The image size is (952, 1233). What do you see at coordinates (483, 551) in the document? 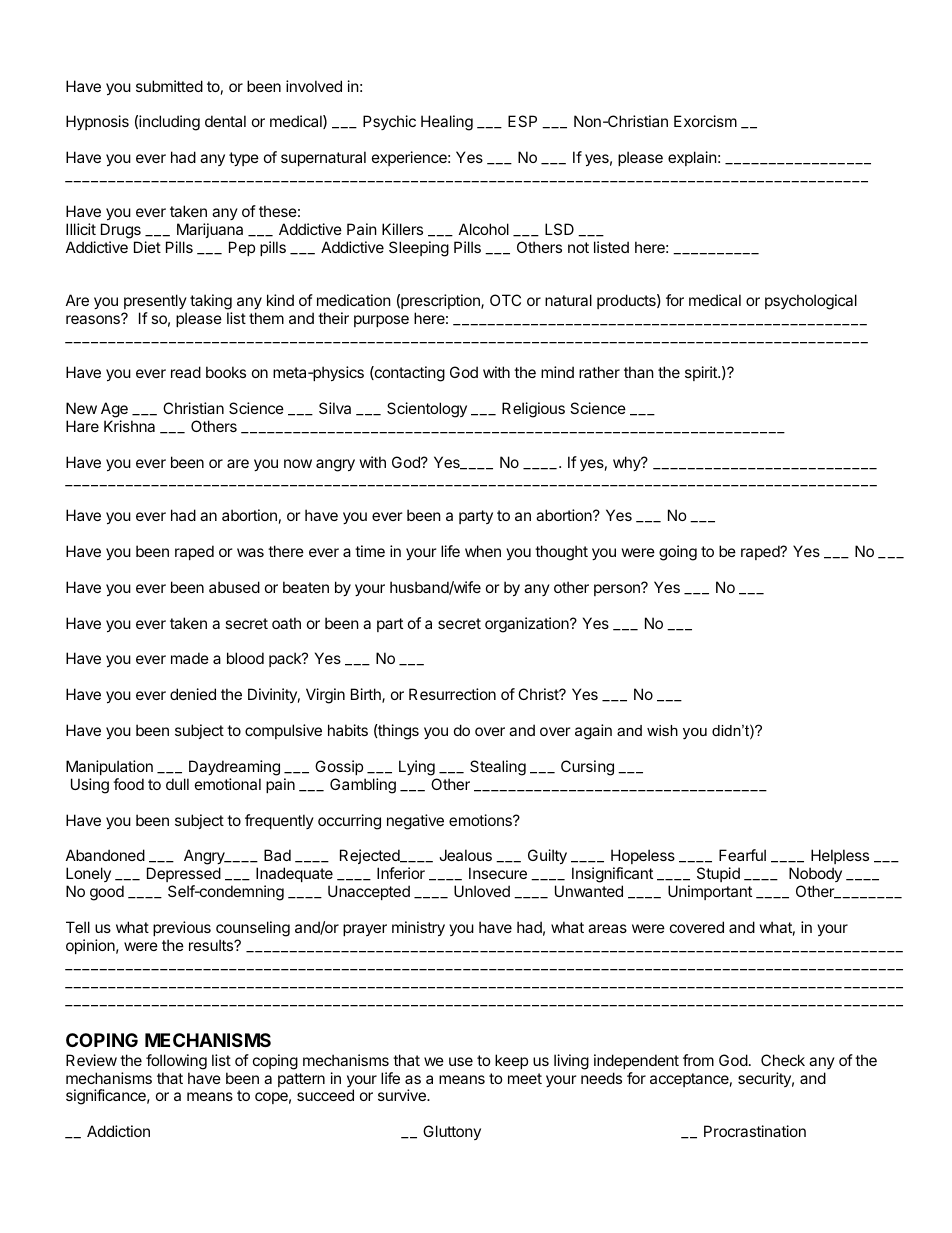
I see `when` at bounding box center [483, 551].
